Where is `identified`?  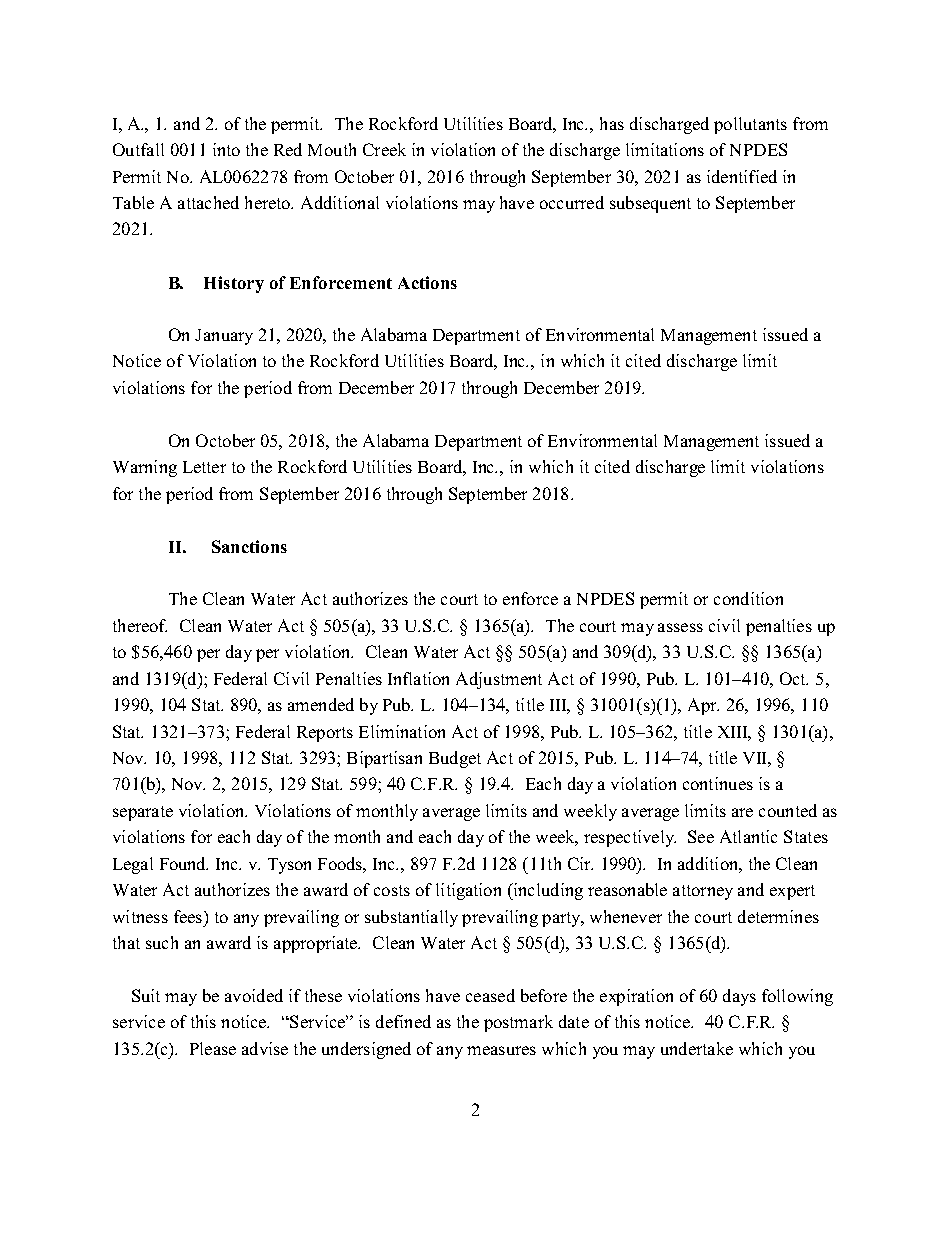 identified is located at coordinates (742, 176).
